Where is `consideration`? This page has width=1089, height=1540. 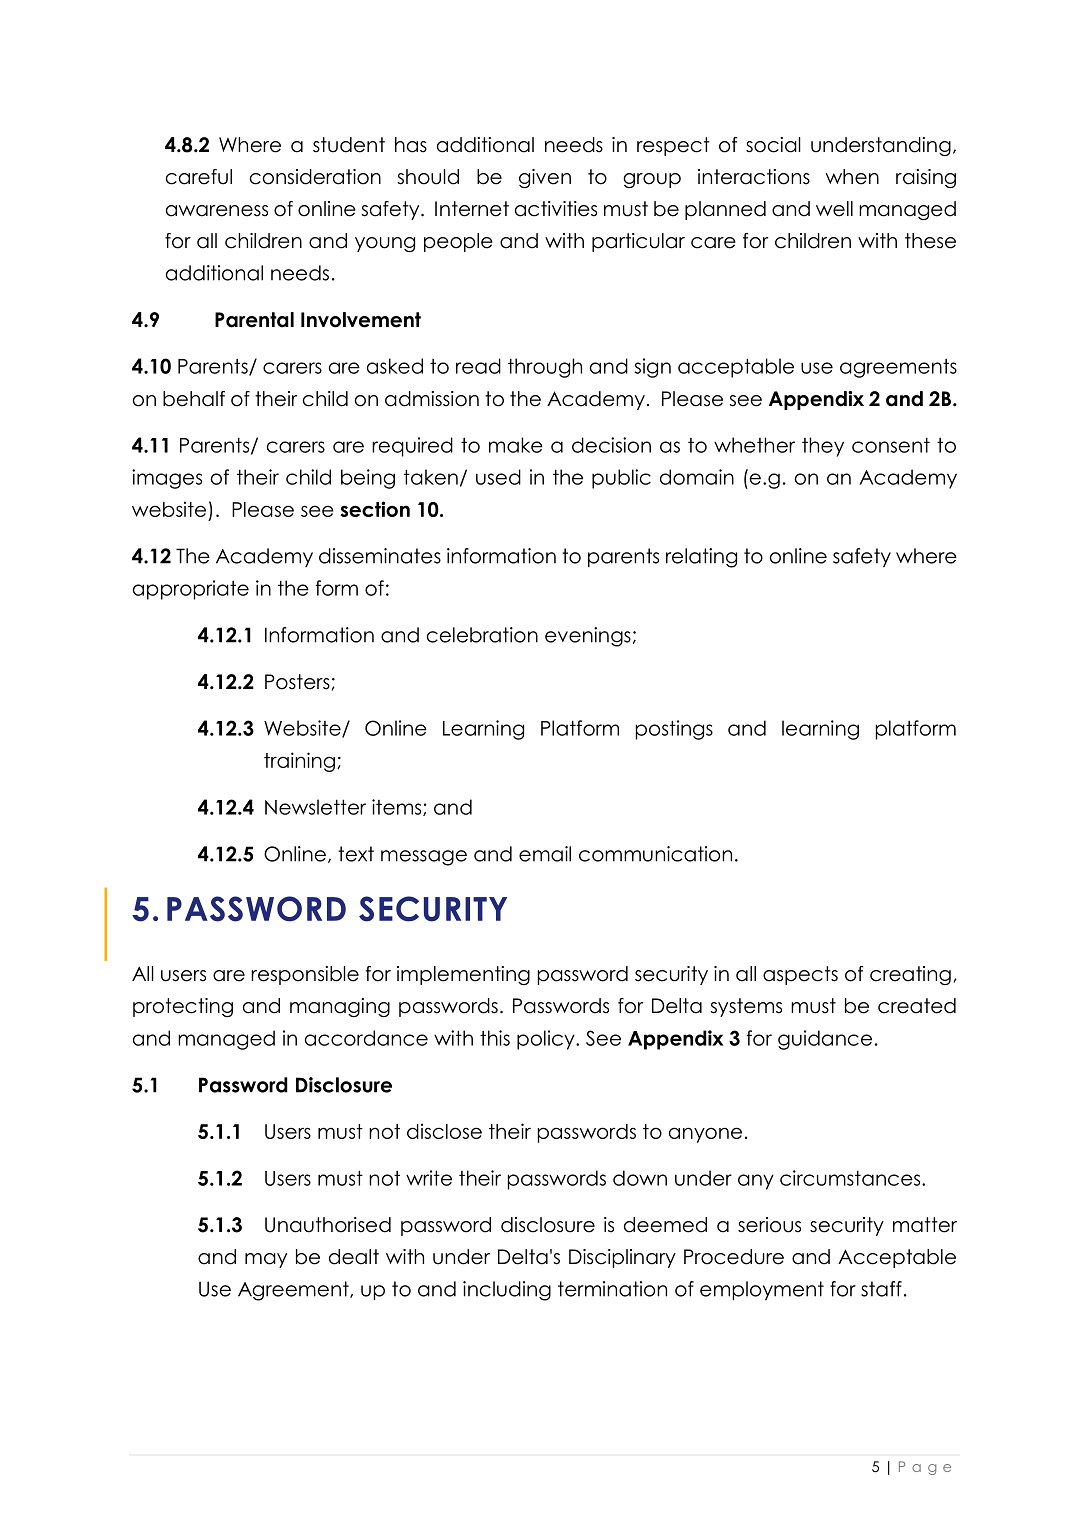
consideration is located at coordinates (315, 177).
